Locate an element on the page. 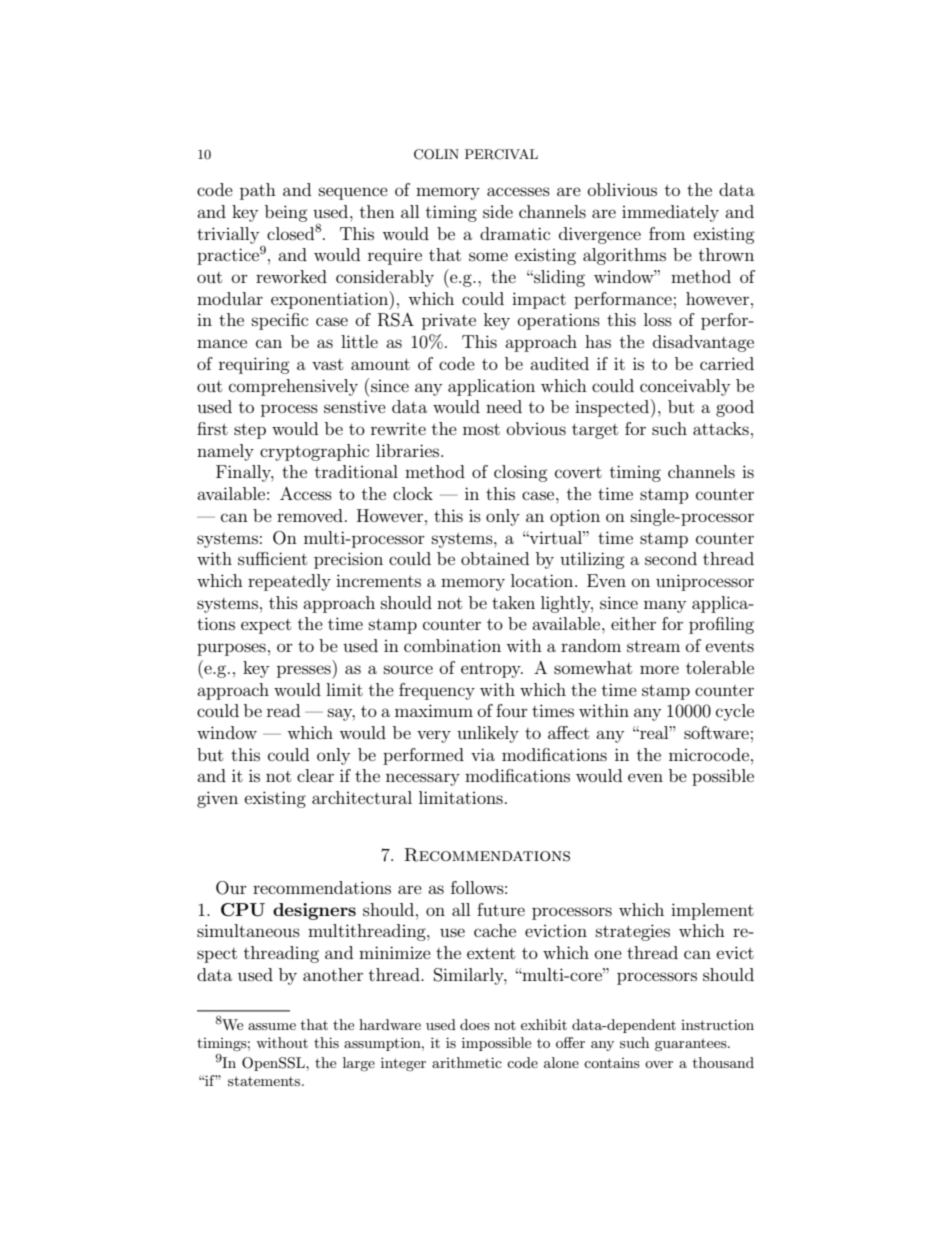 The height and width of the image is (1233, 952). path is located at coordinates (258, 191).
